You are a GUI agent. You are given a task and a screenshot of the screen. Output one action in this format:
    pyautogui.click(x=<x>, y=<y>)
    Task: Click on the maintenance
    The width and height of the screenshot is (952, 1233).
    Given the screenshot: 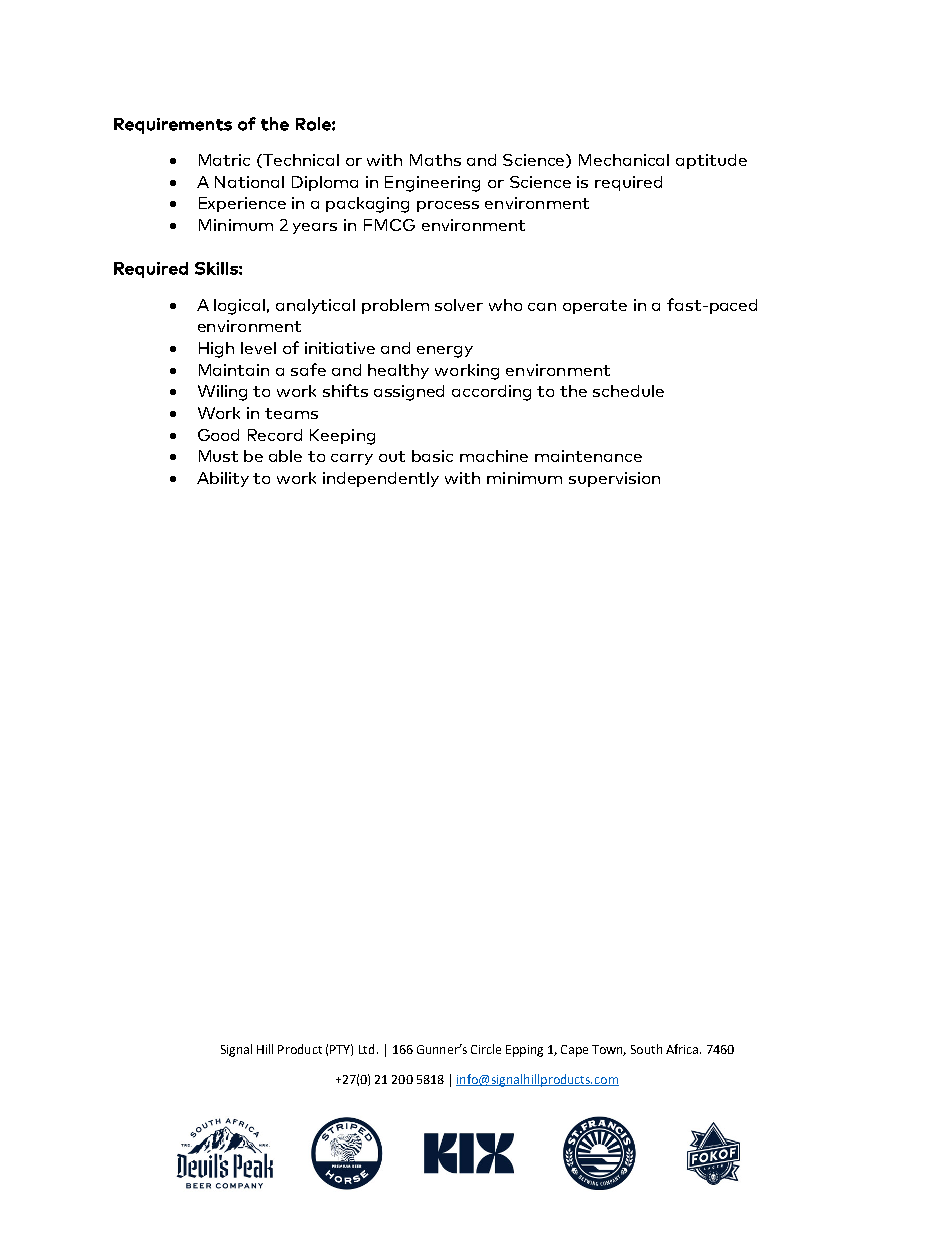 What is the action you would take?
    pyautogui.click(x=588, y=456)
